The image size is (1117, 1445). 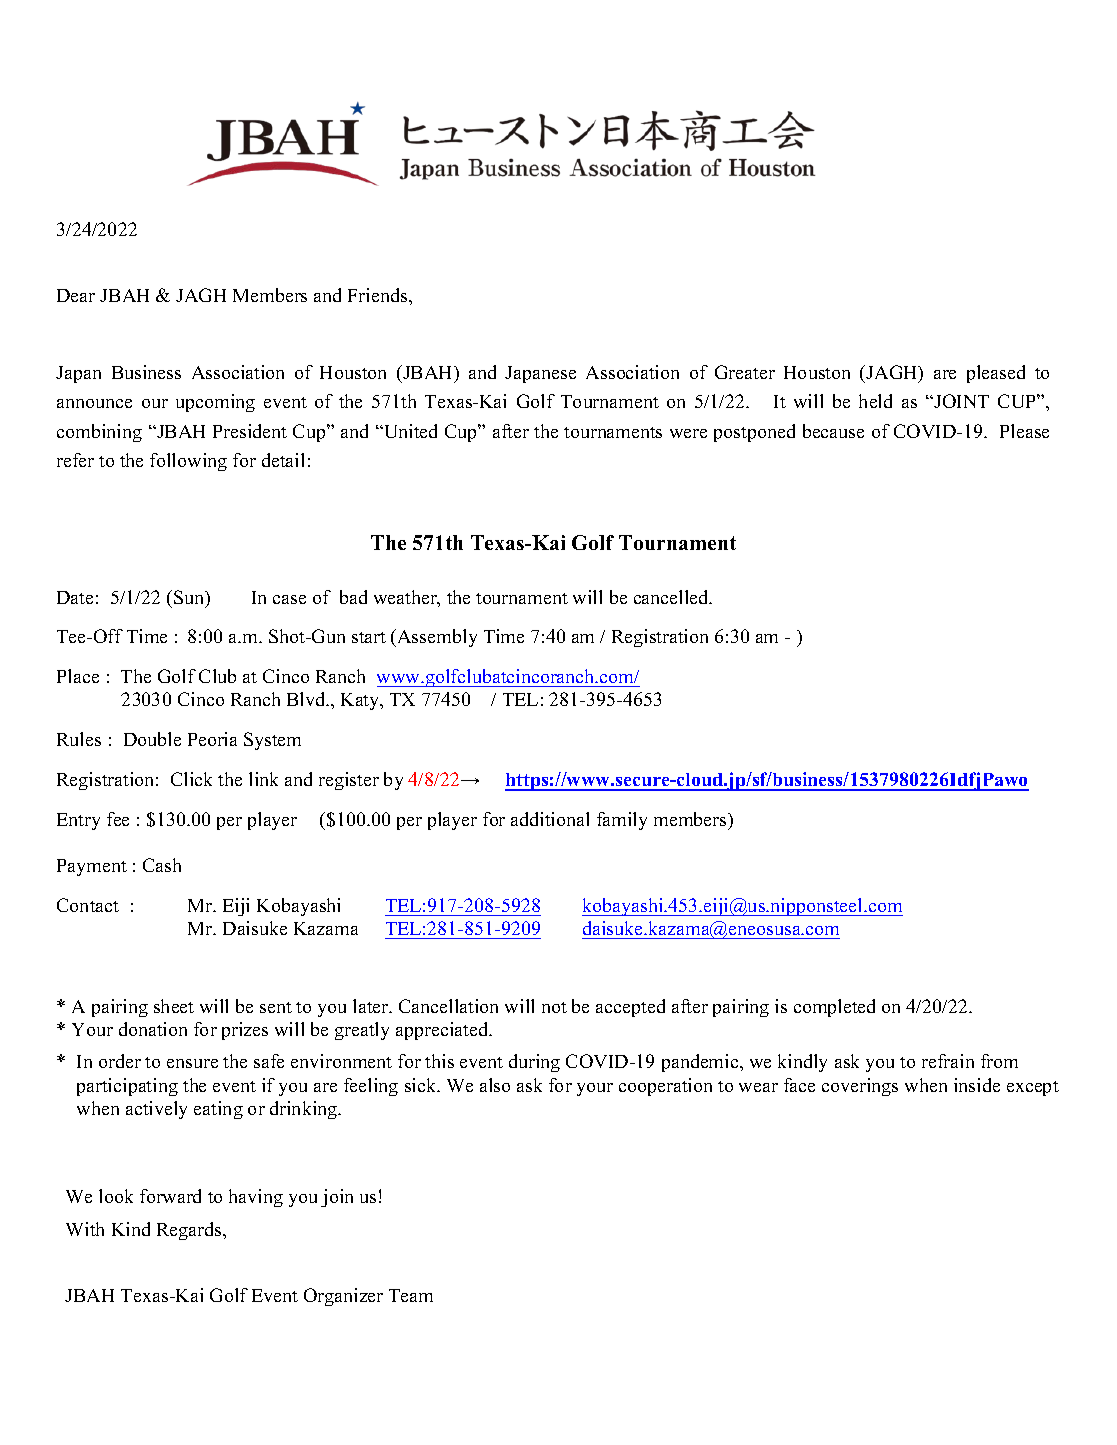 What do you see at coordinates (875, 401) in the screenshot?
I see `held` at bounding box center [875, 401].
